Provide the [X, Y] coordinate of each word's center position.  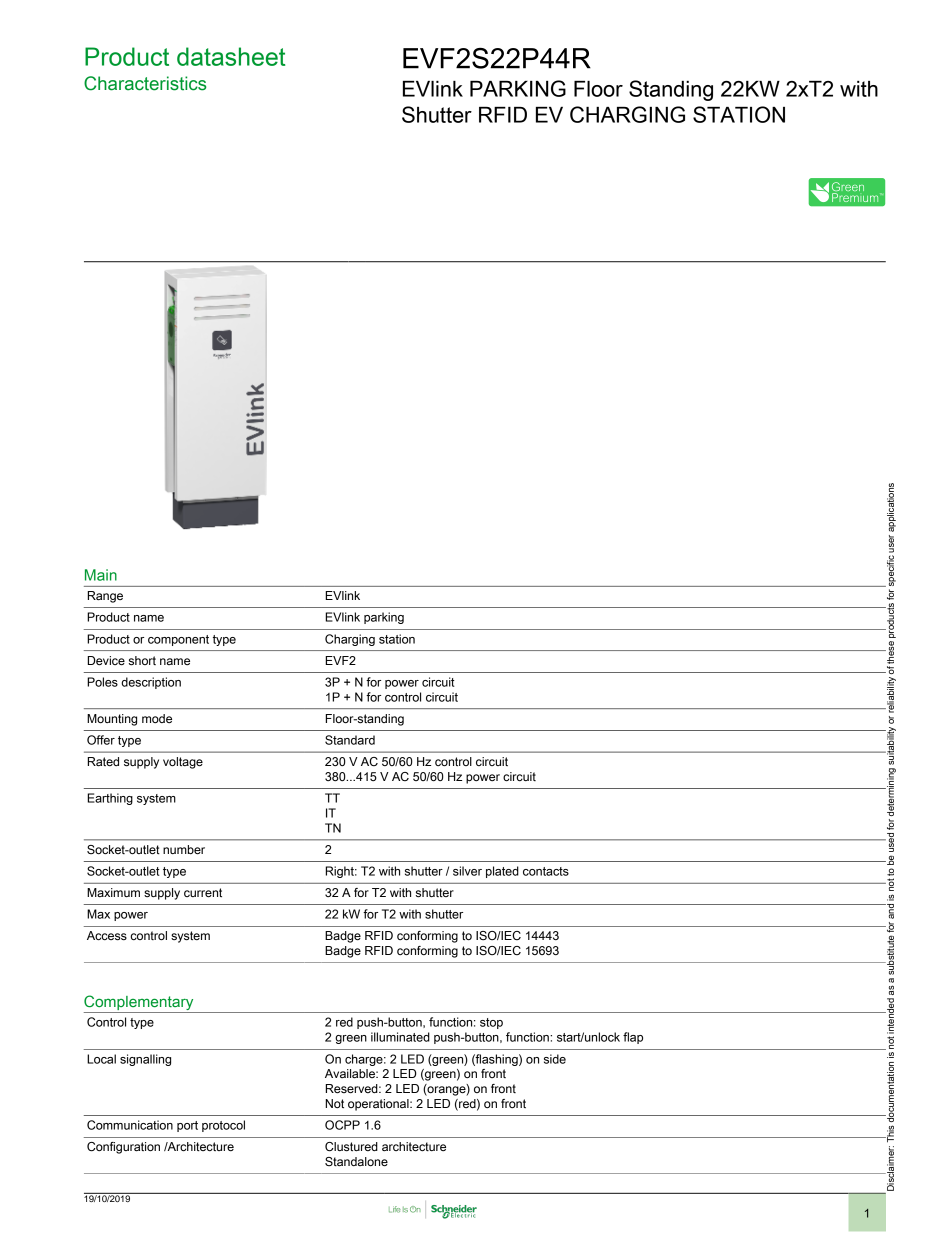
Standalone [356, 1162]
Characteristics [145, 83]
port [187, 1126]
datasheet [231, 56]
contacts [546, 871]
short [142, 661]
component [178, 640]
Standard [350, 740]
